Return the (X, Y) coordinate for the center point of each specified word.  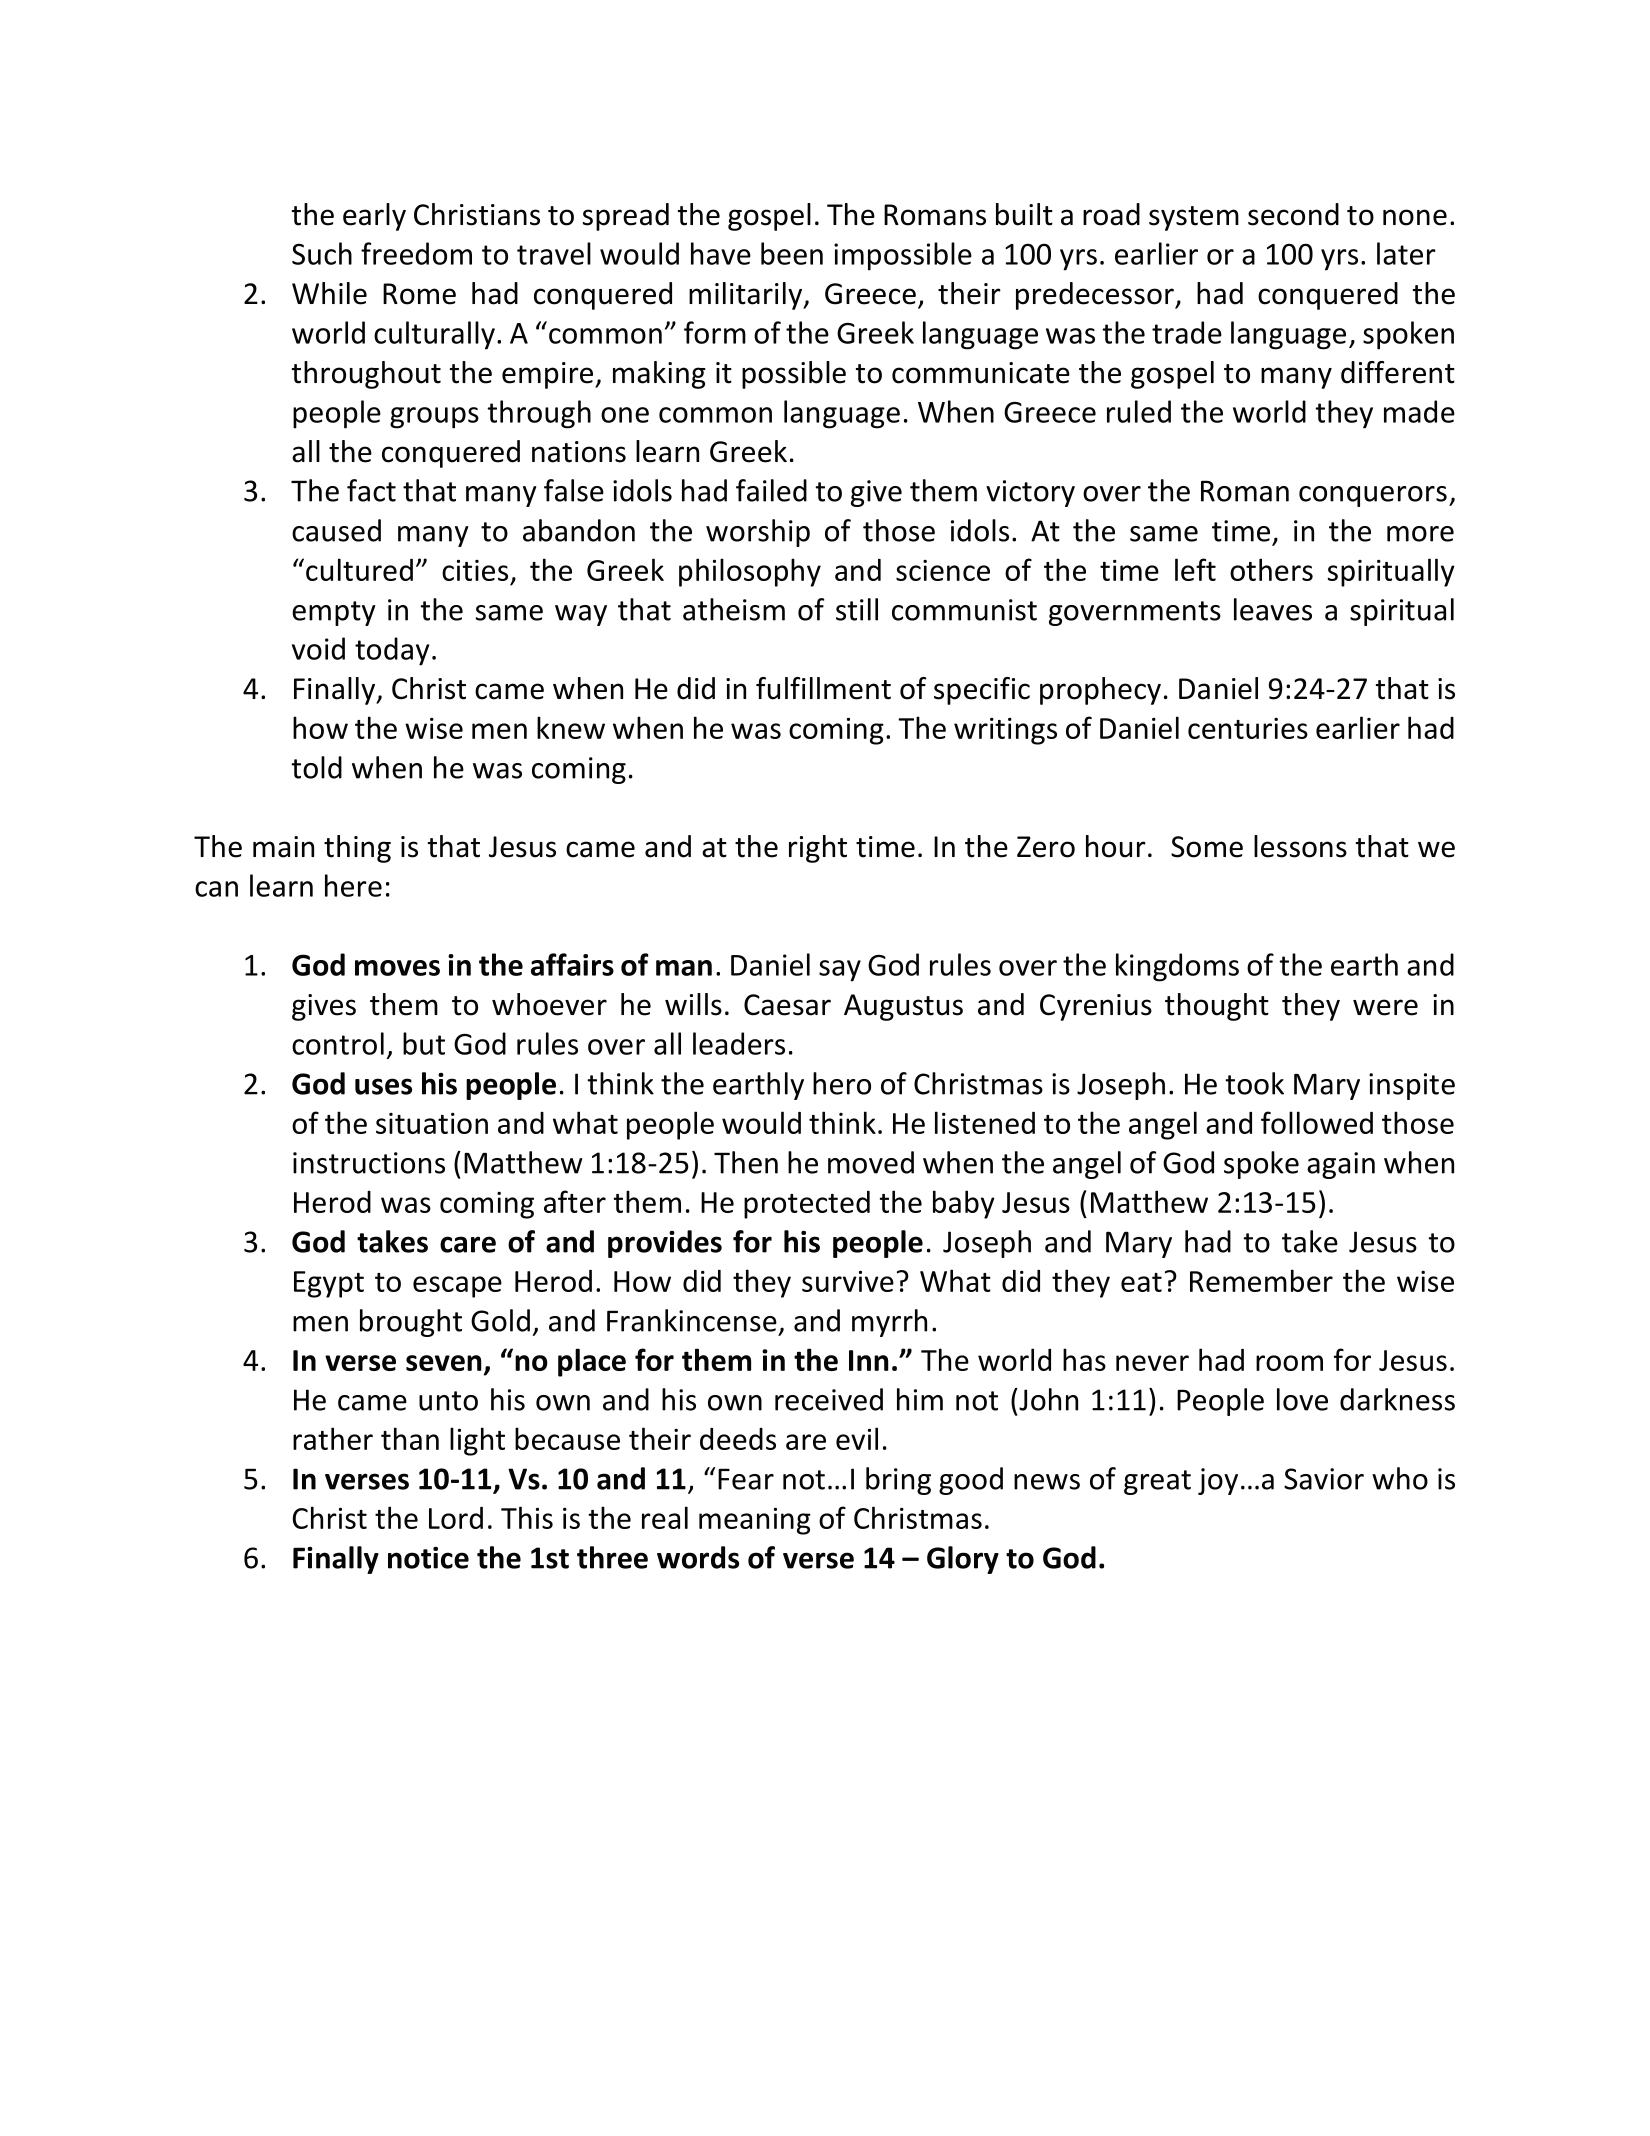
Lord (456, 1518)
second (1293, 214)
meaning (755, 1521)
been (792, 253)
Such (322, 253)
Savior (1324, 1479)
